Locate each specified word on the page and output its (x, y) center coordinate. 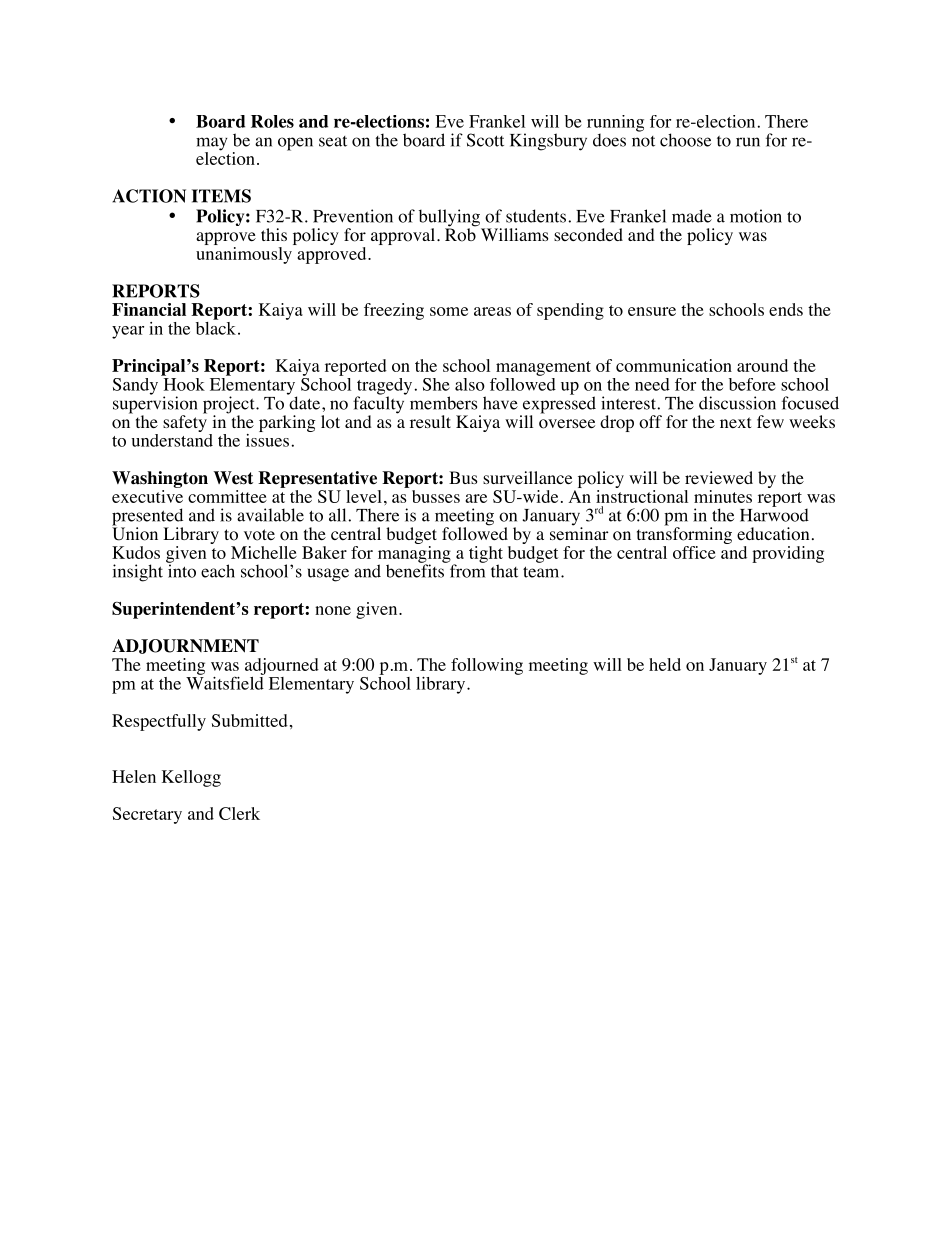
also (470, 384)
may (211, 145)
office (694, 552)
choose (685, 140)
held (665, 664)
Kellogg (191, 778)
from (466, 570)
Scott (485, 140)
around (762, 365)
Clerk (239, 813)
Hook (183, 383)
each (218, 571)
